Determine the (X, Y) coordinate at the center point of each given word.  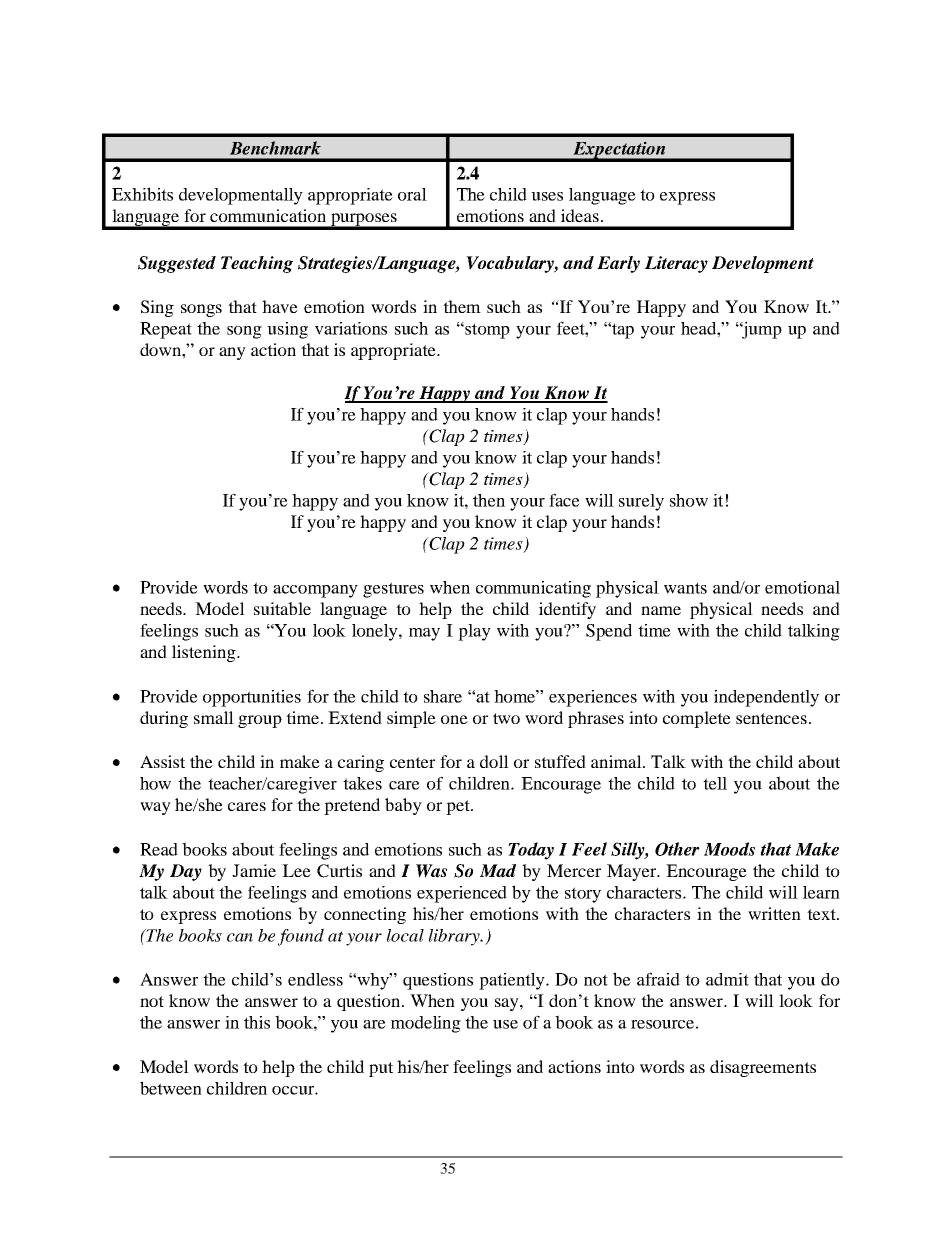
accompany (315, 591)
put (381, 1069)
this (257, 1022)
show (689, 500)
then (489, 500)
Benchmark (275, 148)
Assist (162, 761)
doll (494, 761)
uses (547, 196)
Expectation (619, 151)
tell (715, 783)
